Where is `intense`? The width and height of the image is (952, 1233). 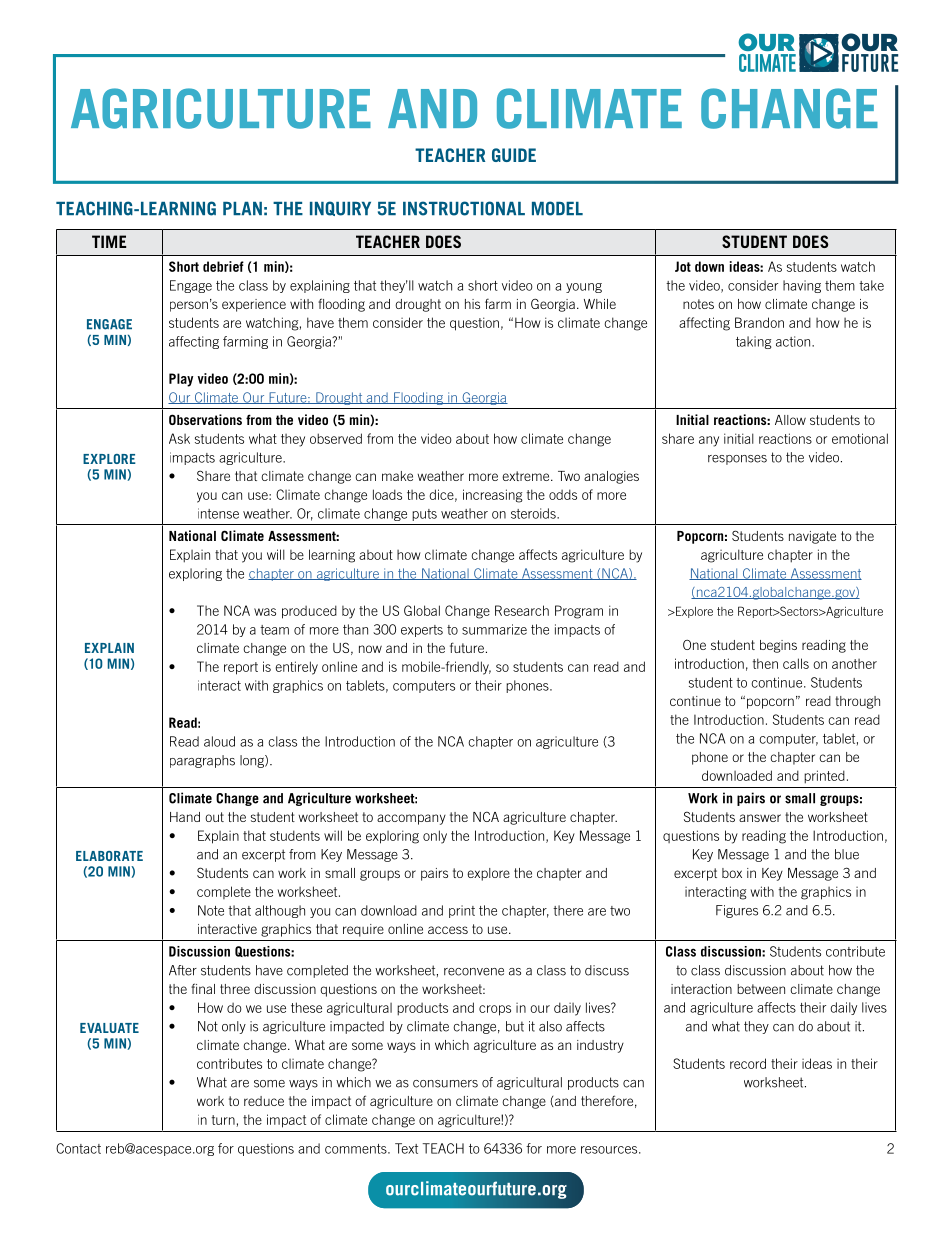 intense is located at coordinates (218, 513).
